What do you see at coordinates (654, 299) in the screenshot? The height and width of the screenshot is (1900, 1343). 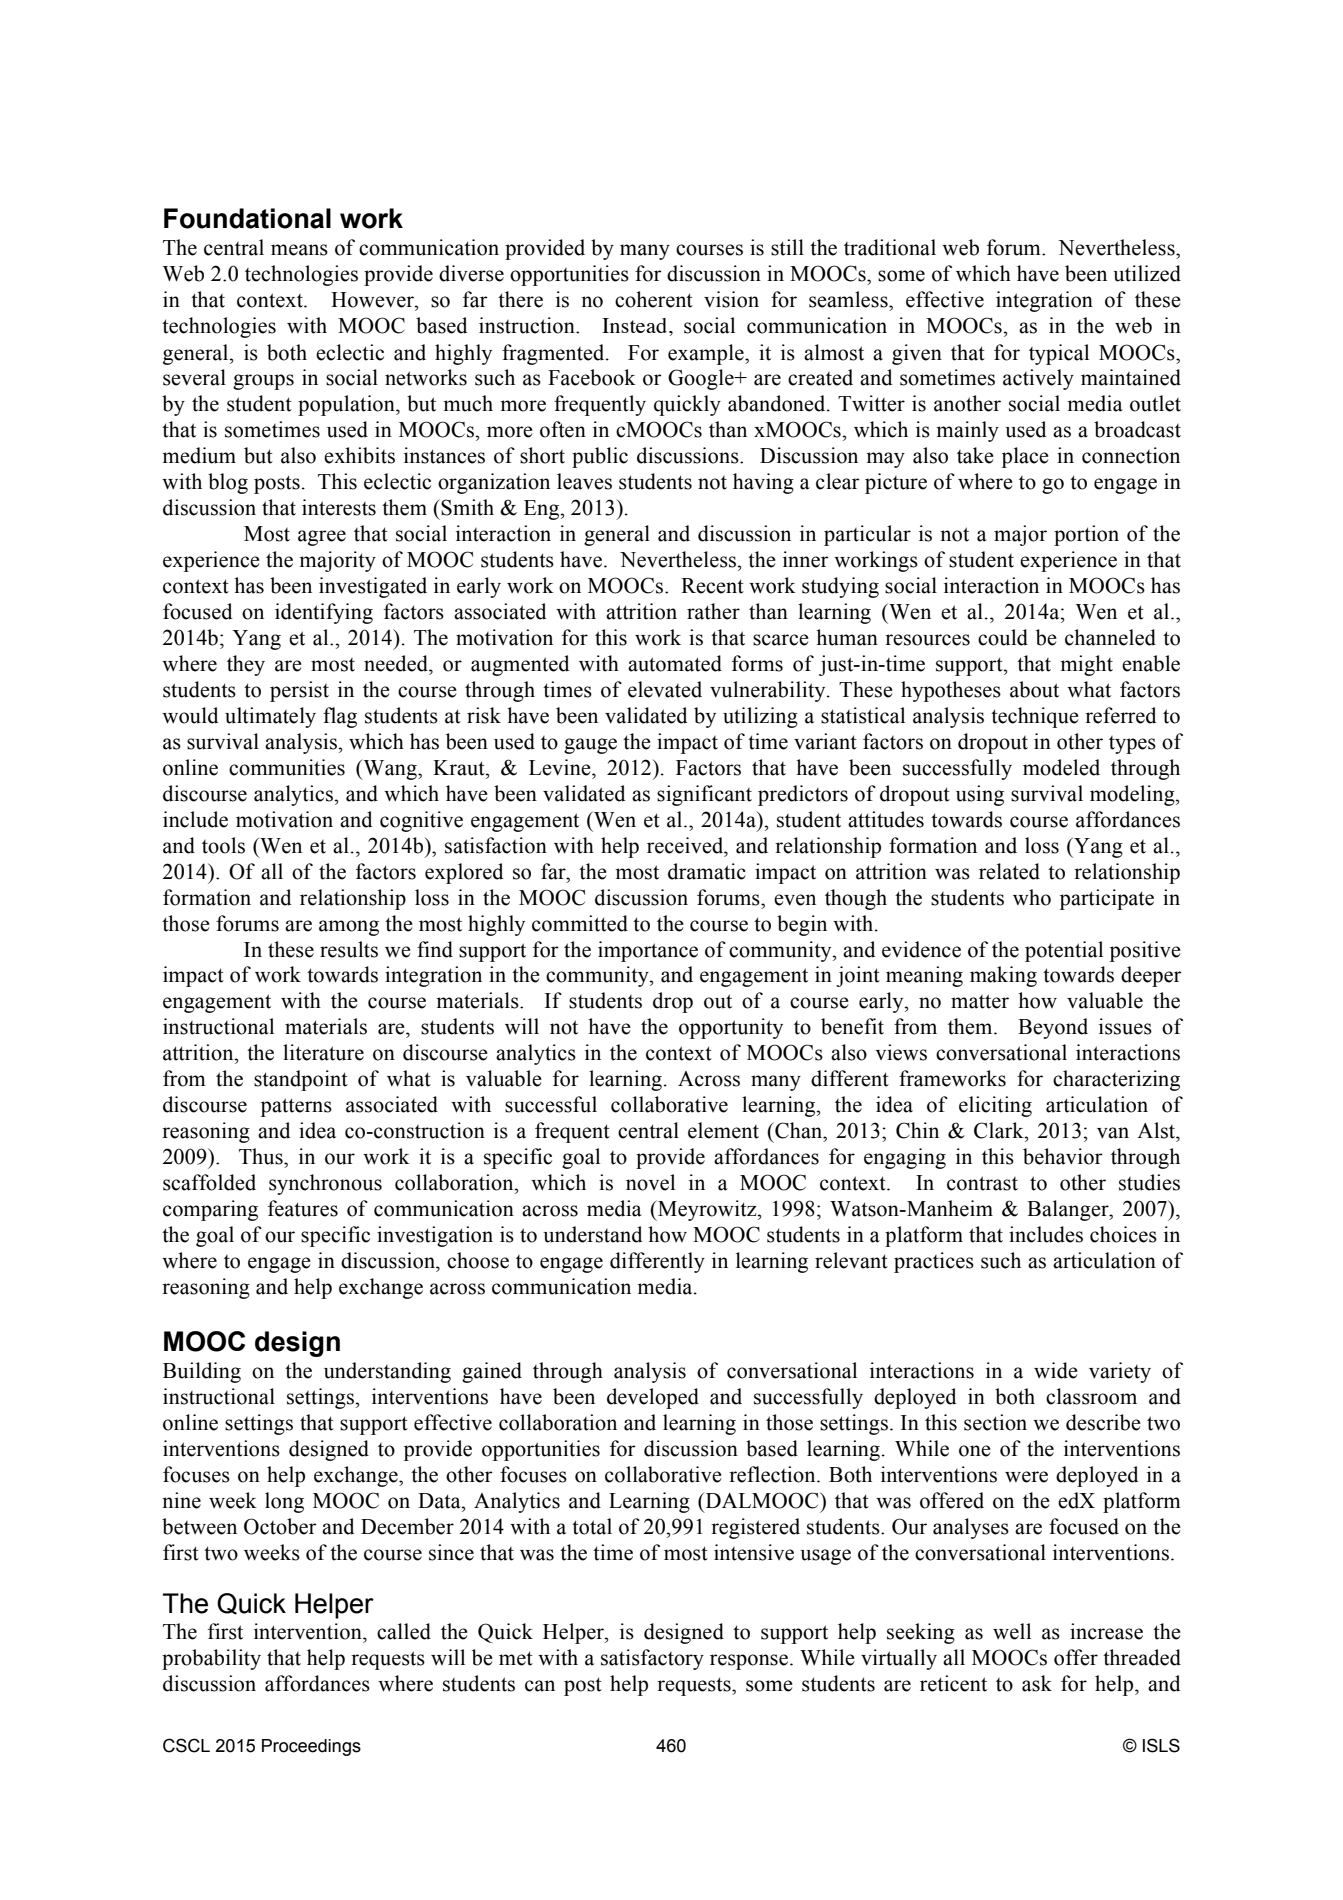 I see `coherent` at bounding box center [654, 299].
